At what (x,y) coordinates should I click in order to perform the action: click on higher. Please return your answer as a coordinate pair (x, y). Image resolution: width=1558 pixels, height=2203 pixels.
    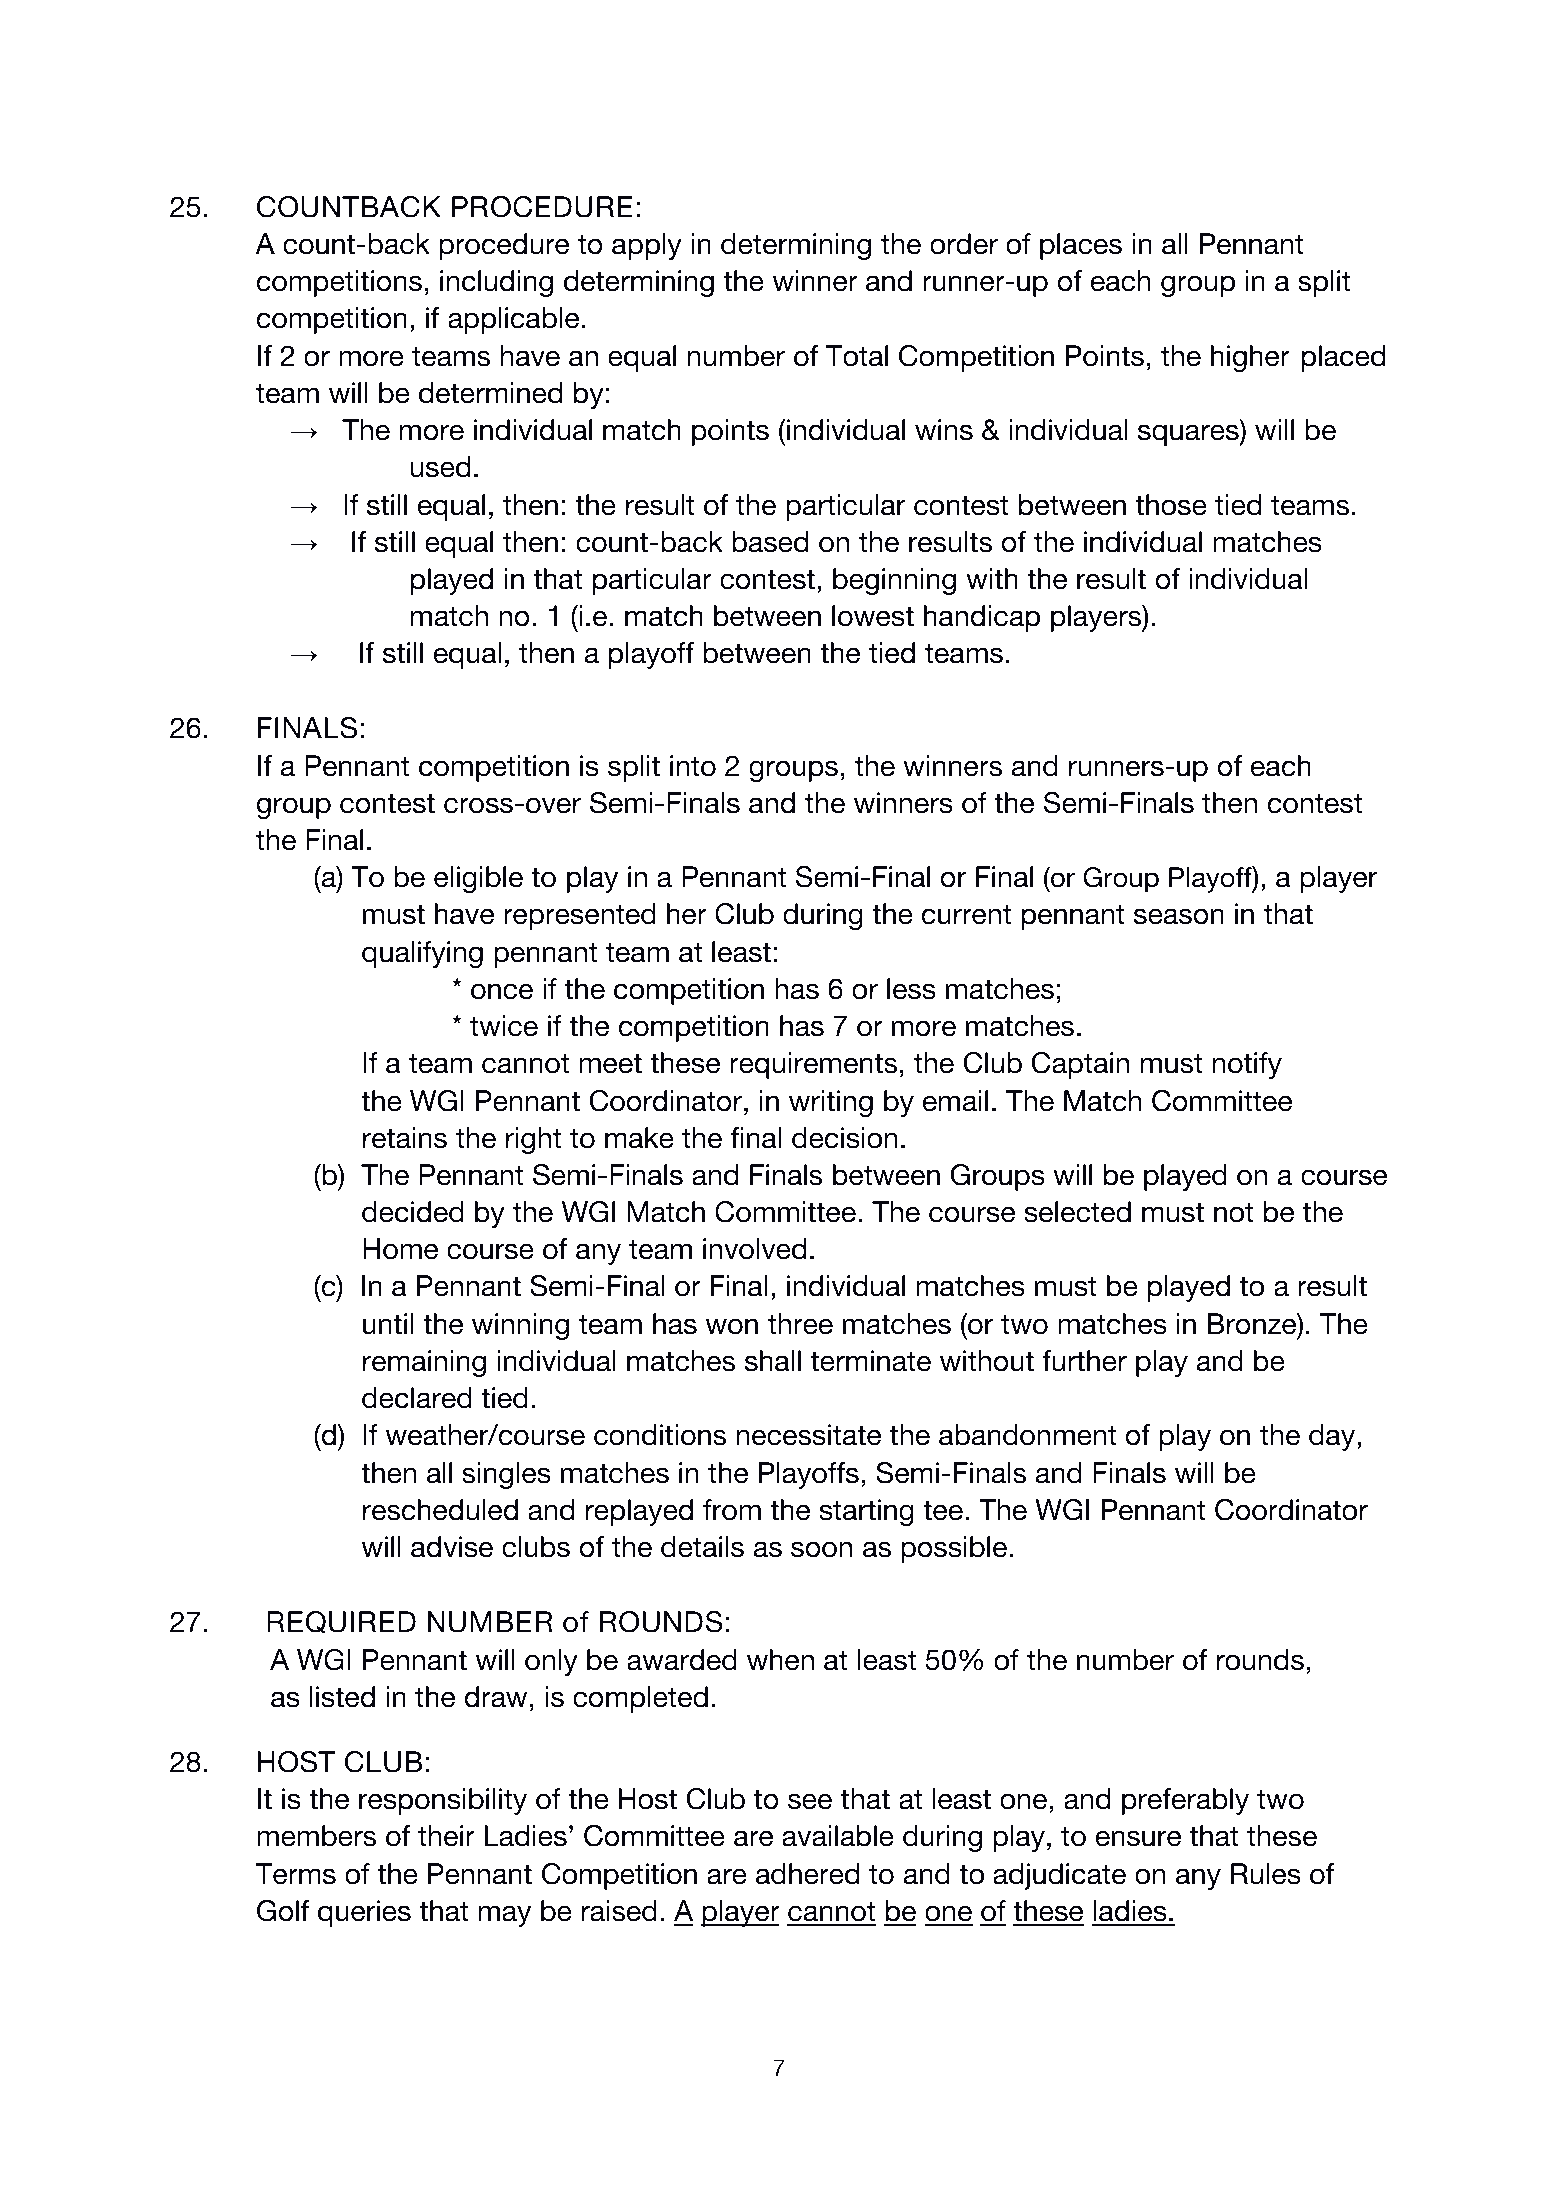
    Looking at the image, I should click on (1250, 358).
